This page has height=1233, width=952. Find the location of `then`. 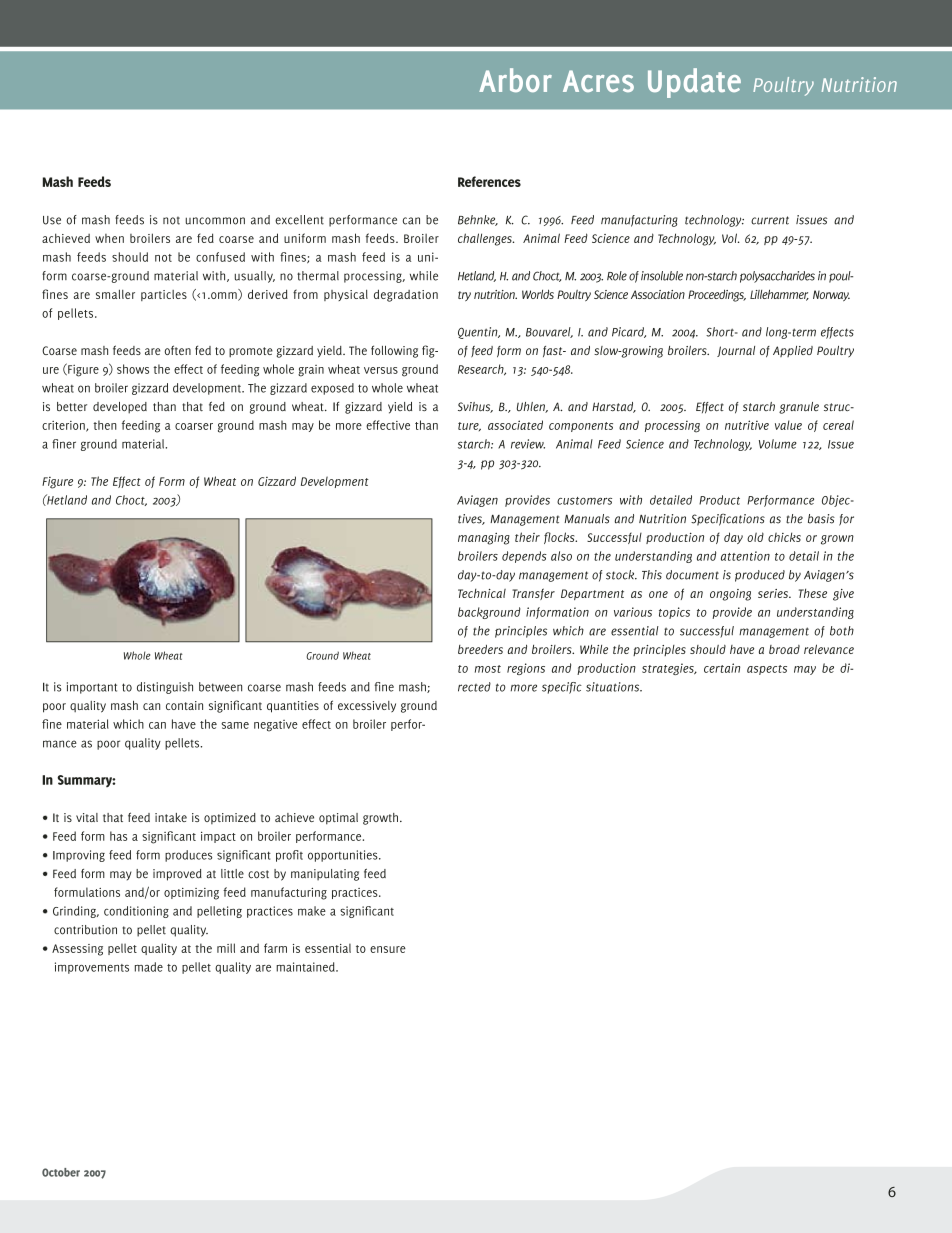

then is located at coordinates (105, 425).
